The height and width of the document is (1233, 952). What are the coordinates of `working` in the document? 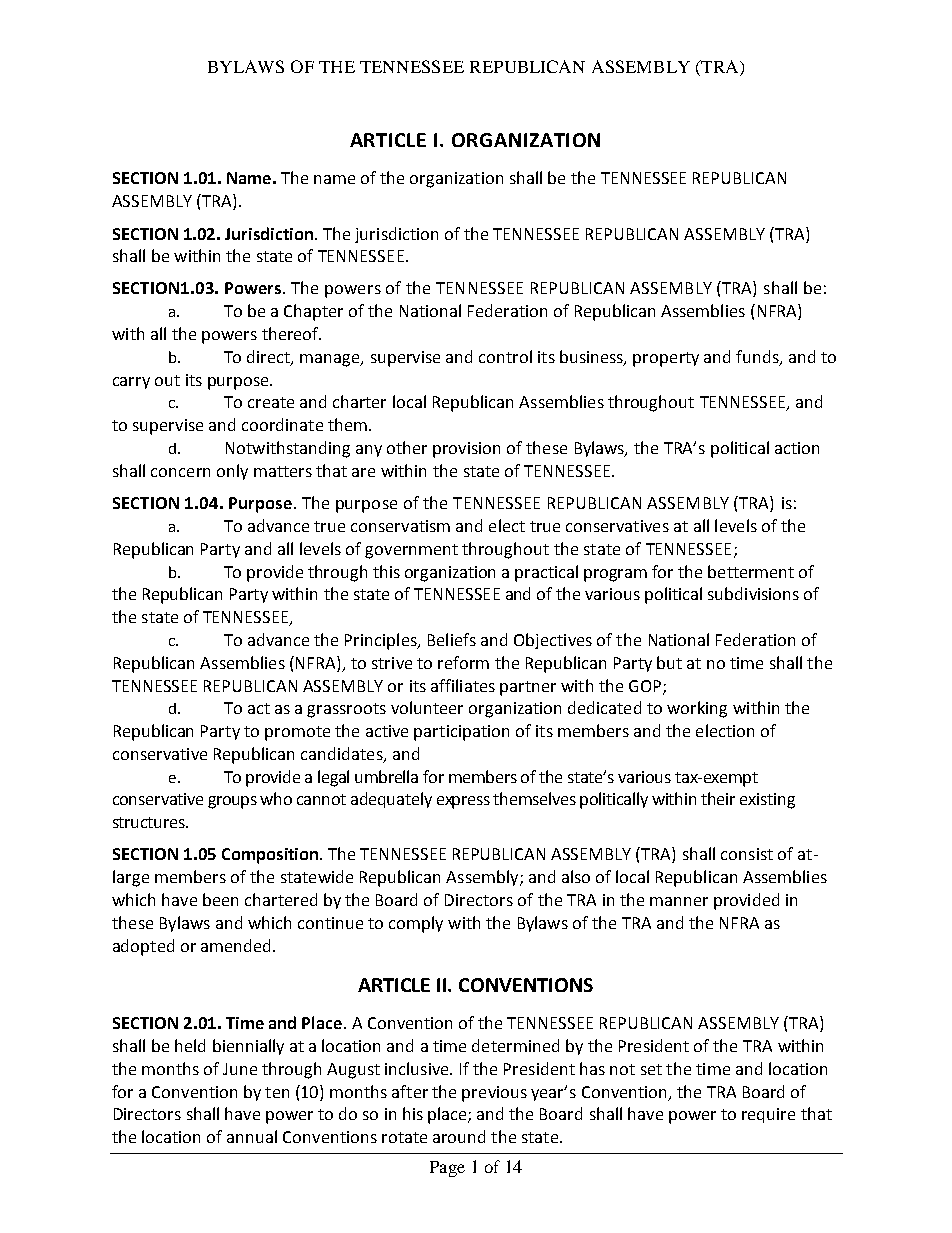 It's located at (697, 709).
